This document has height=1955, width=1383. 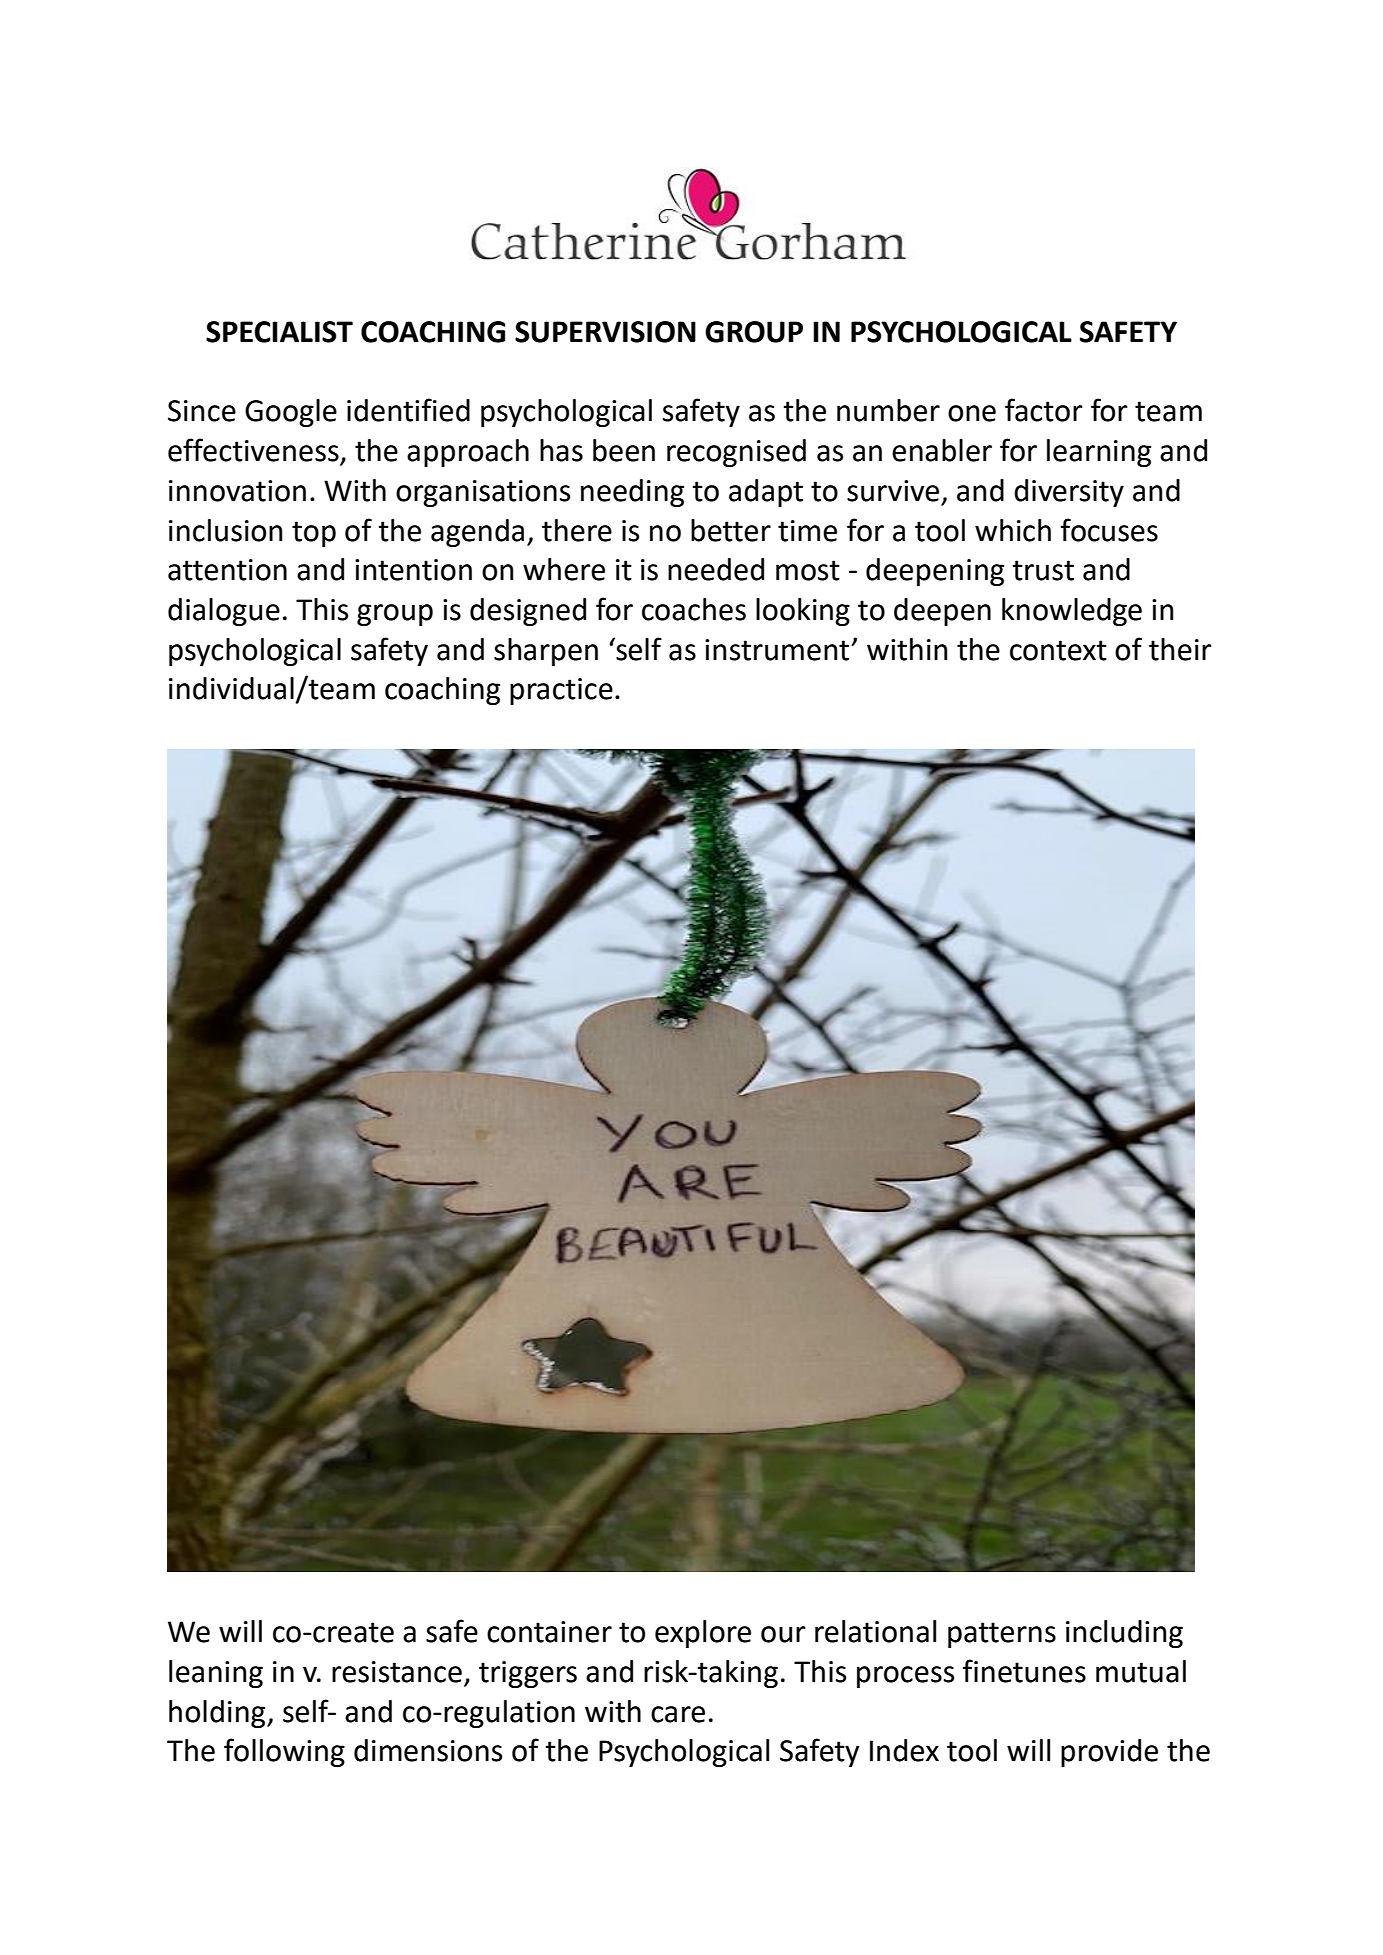 What do you see at coordinates (224, 612) in the document?
I see `dialogue` at bounding box center [224, 612].
